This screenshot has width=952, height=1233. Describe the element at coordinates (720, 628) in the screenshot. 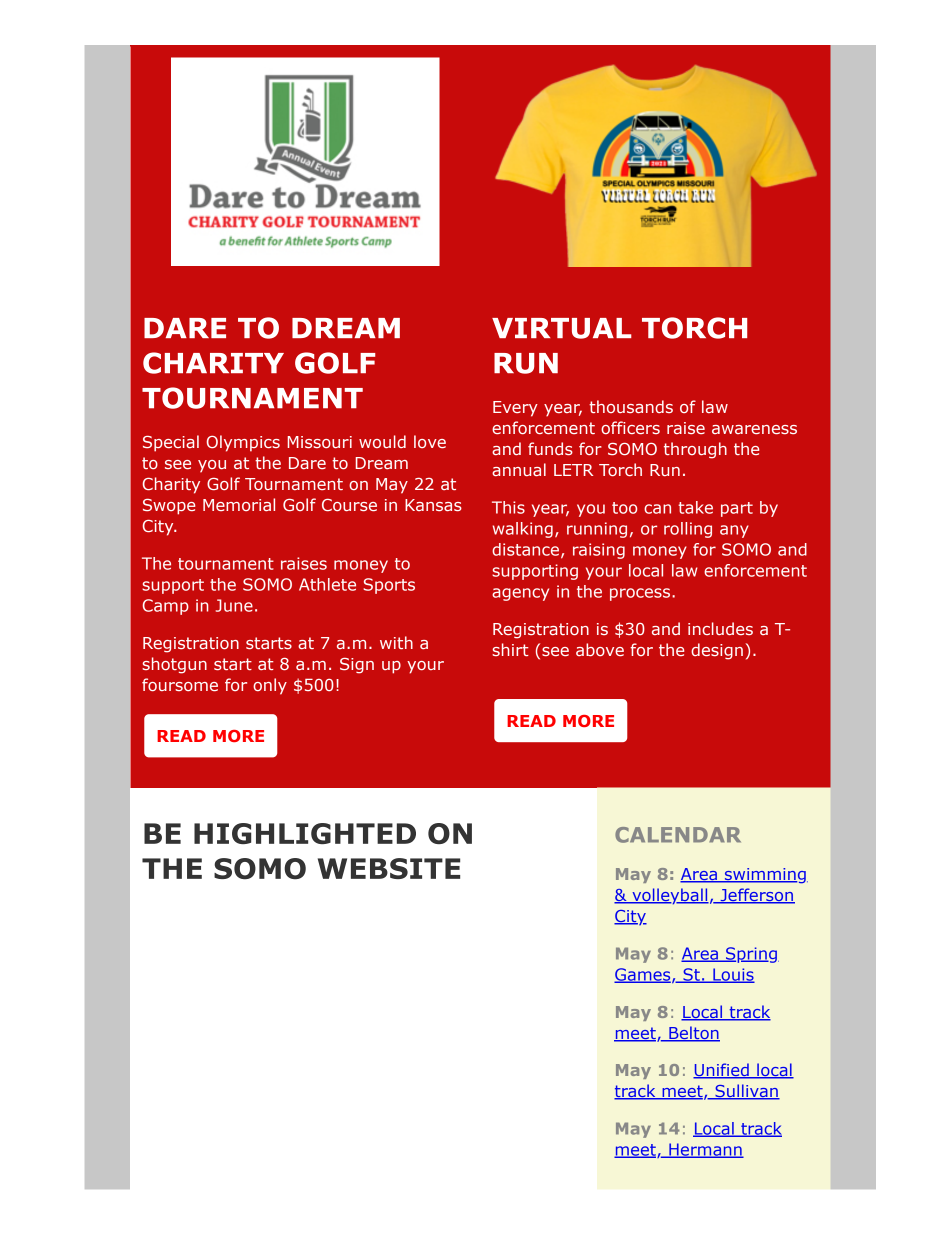

I see `includes` at that location.
